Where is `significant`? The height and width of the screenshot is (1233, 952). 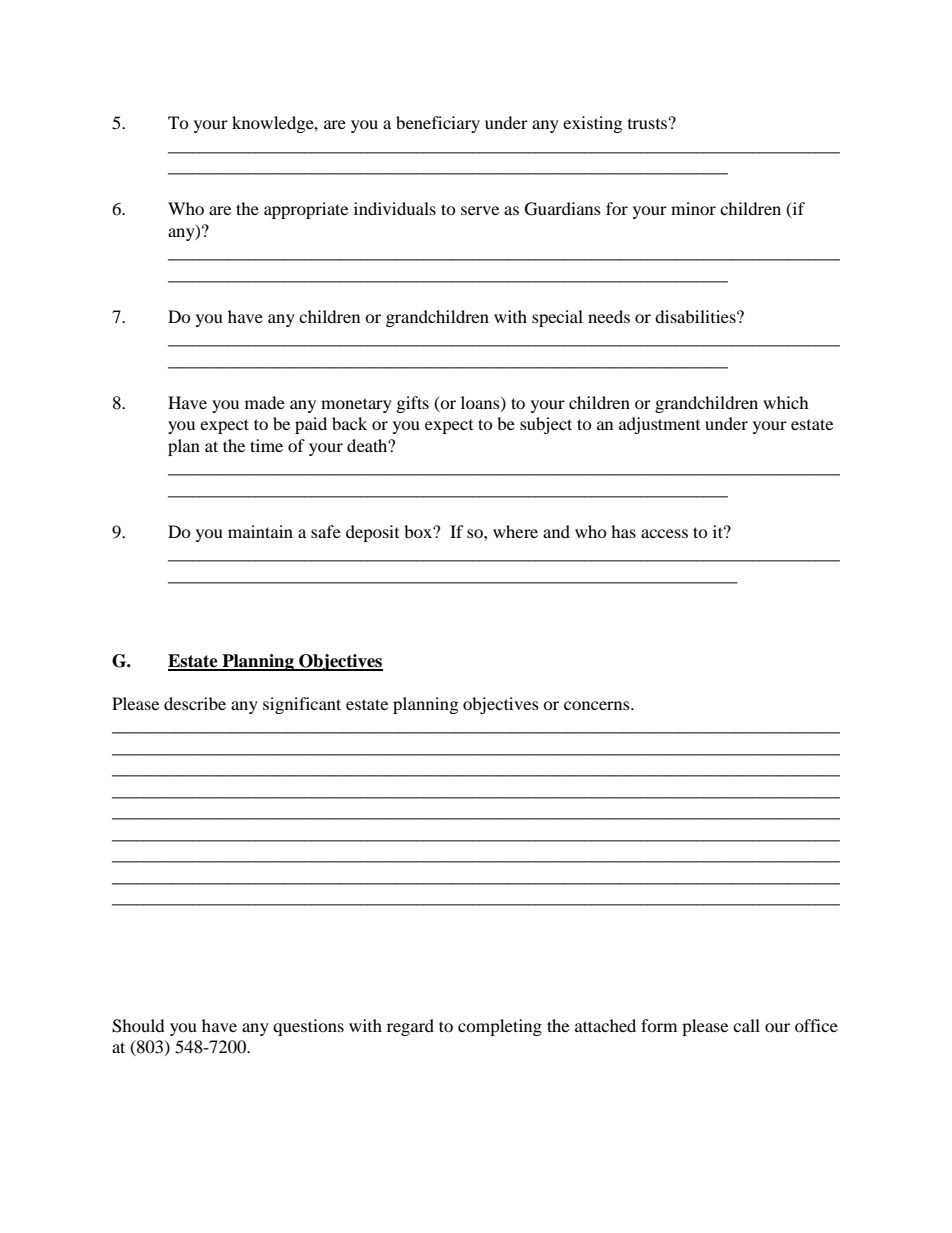 significant is located at coordinates (302, 705).
